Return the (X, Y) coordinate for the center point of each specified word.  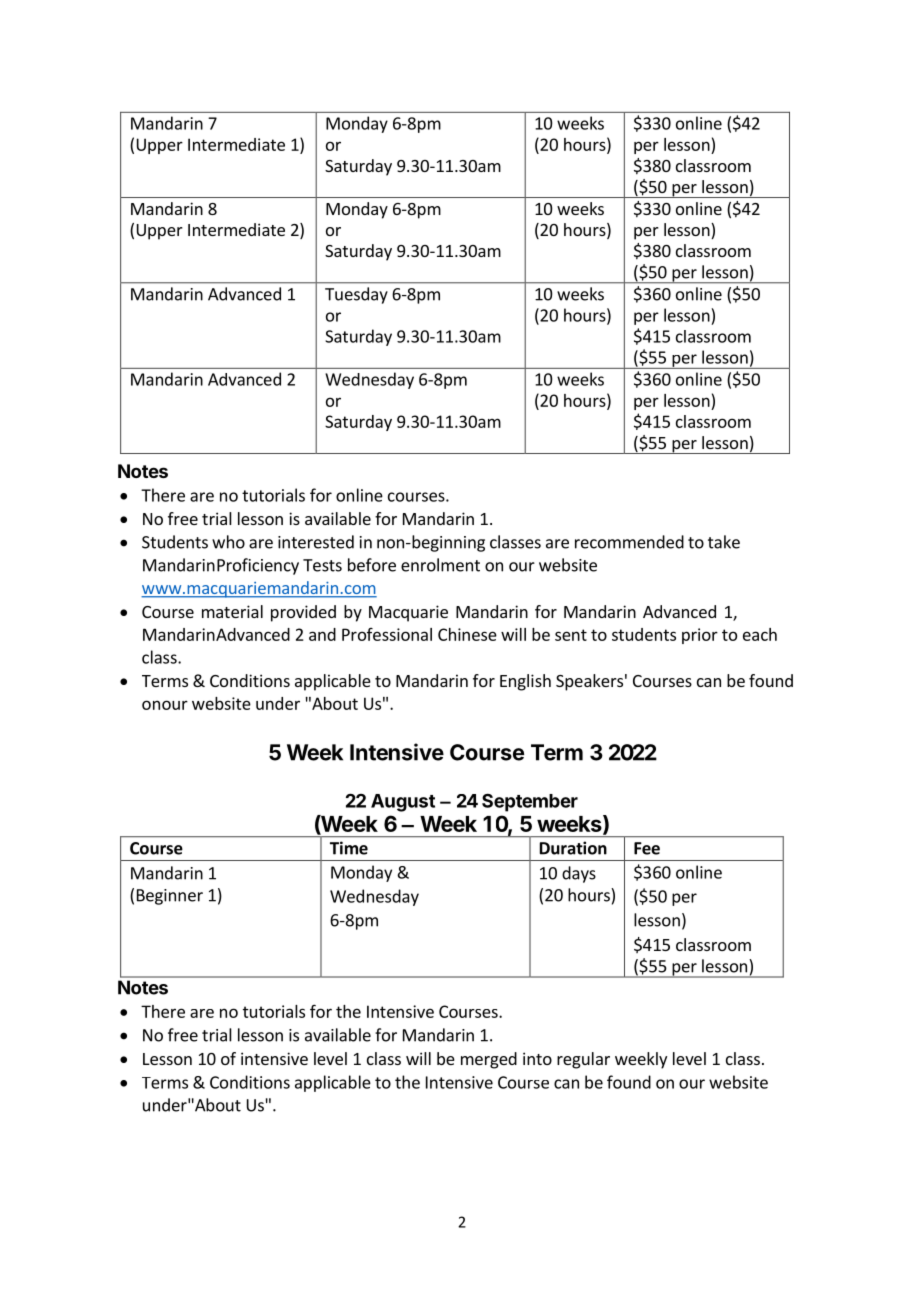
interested (316, 542)
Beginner (170, 897)
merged (489, 1060)
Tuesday (356, 295)
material (232, 611)
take (724, 542)
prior (700, 636)
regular (583, 1060)
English (525, 682)
